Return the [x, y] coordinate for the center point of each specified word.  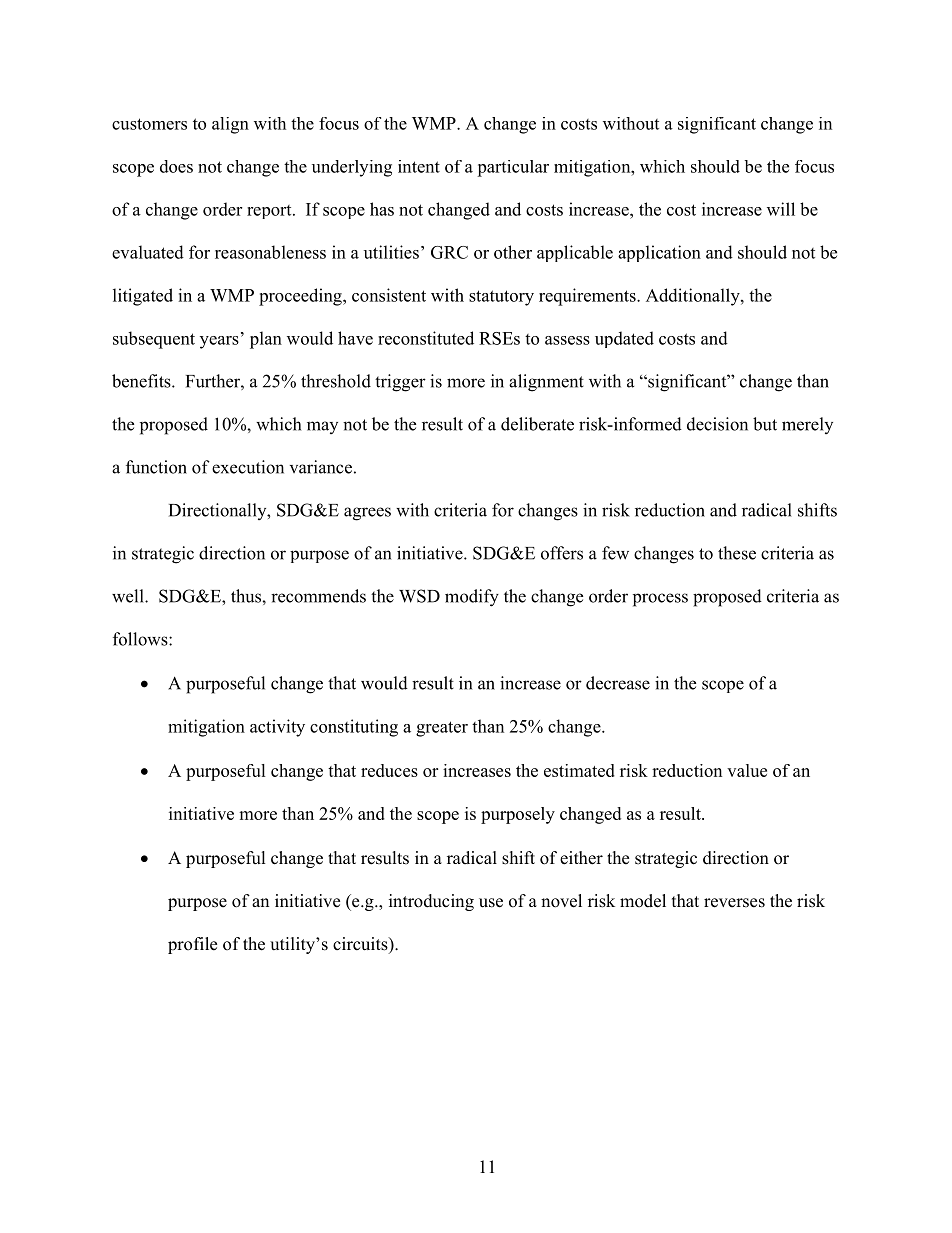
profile [192, 945]
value [747, 770]
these [737, 553]
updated [624, 339]
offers [562, 553]
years [219, 342]
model [643, 901]
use [491, 903]
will [781, 209]
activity [277, 728]
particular [513, 168]
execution [248, 467]
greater [442, 729]
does [176, 166]
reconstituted [426, 338]
